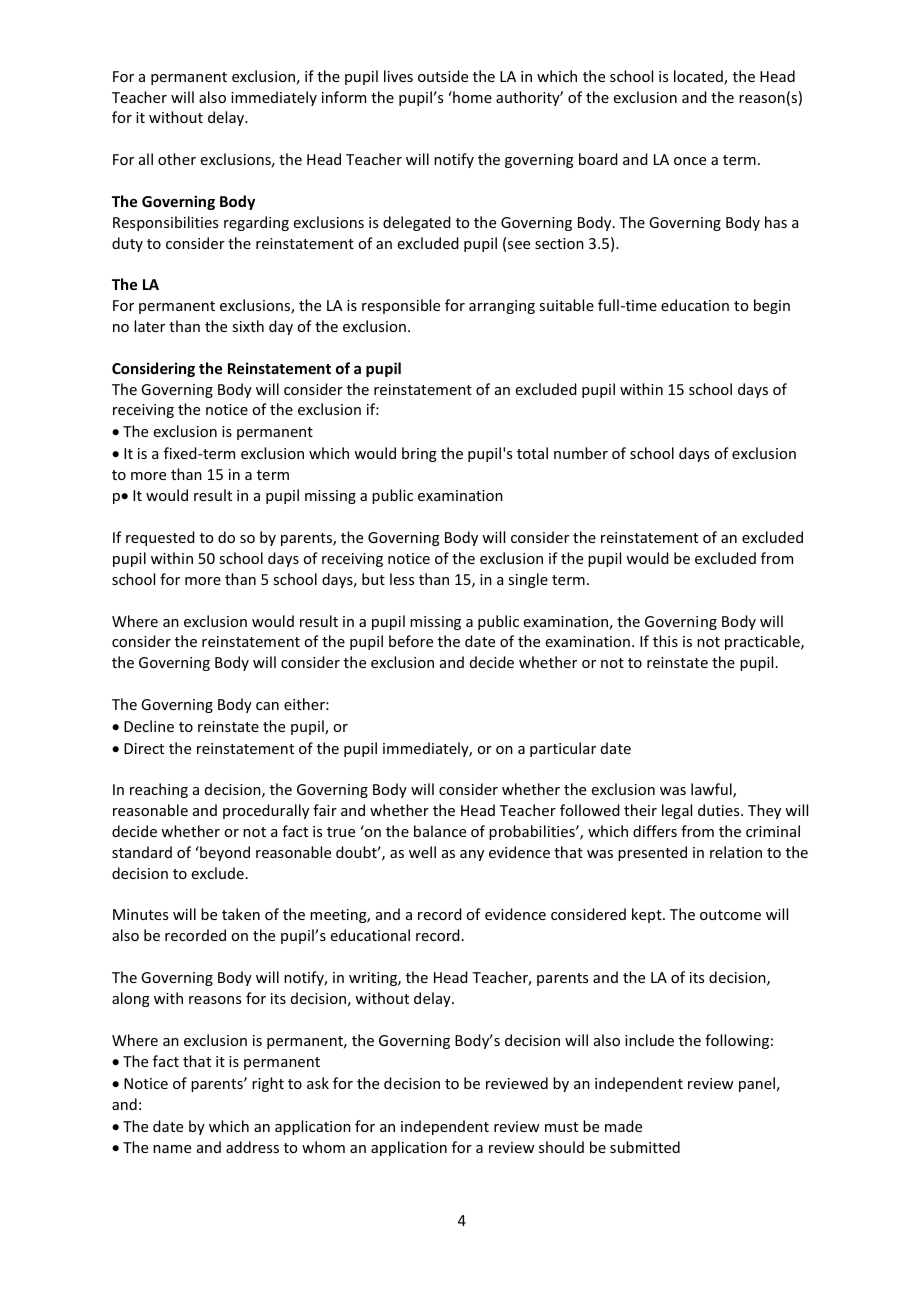 This screenshot has width=924, height=1307. What do you see at coordinates (471, 97) in the screenshot?
I see `home` at bounding box center [471, 97].
